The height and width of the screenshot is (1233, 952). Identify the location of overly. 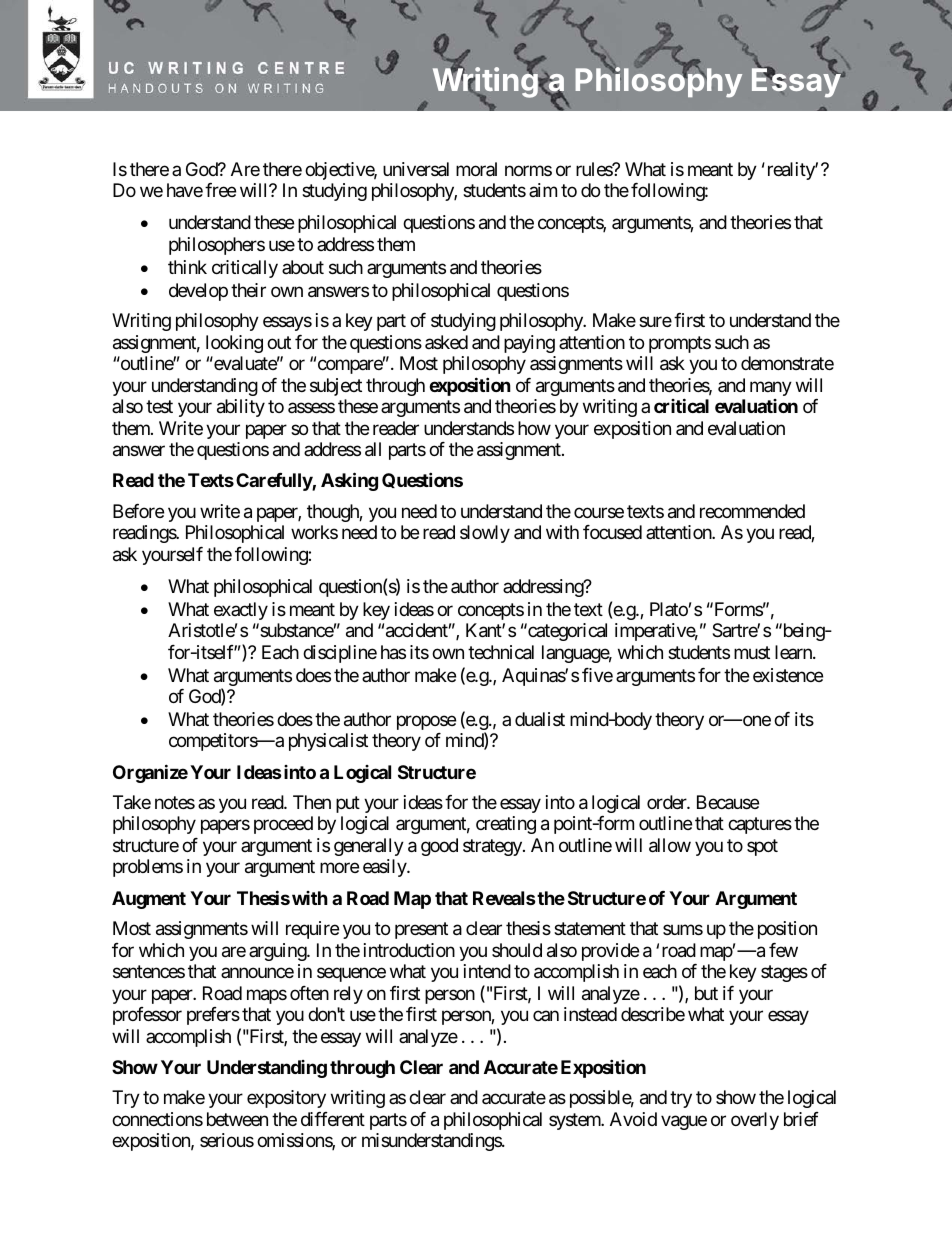
(755, 1121).
